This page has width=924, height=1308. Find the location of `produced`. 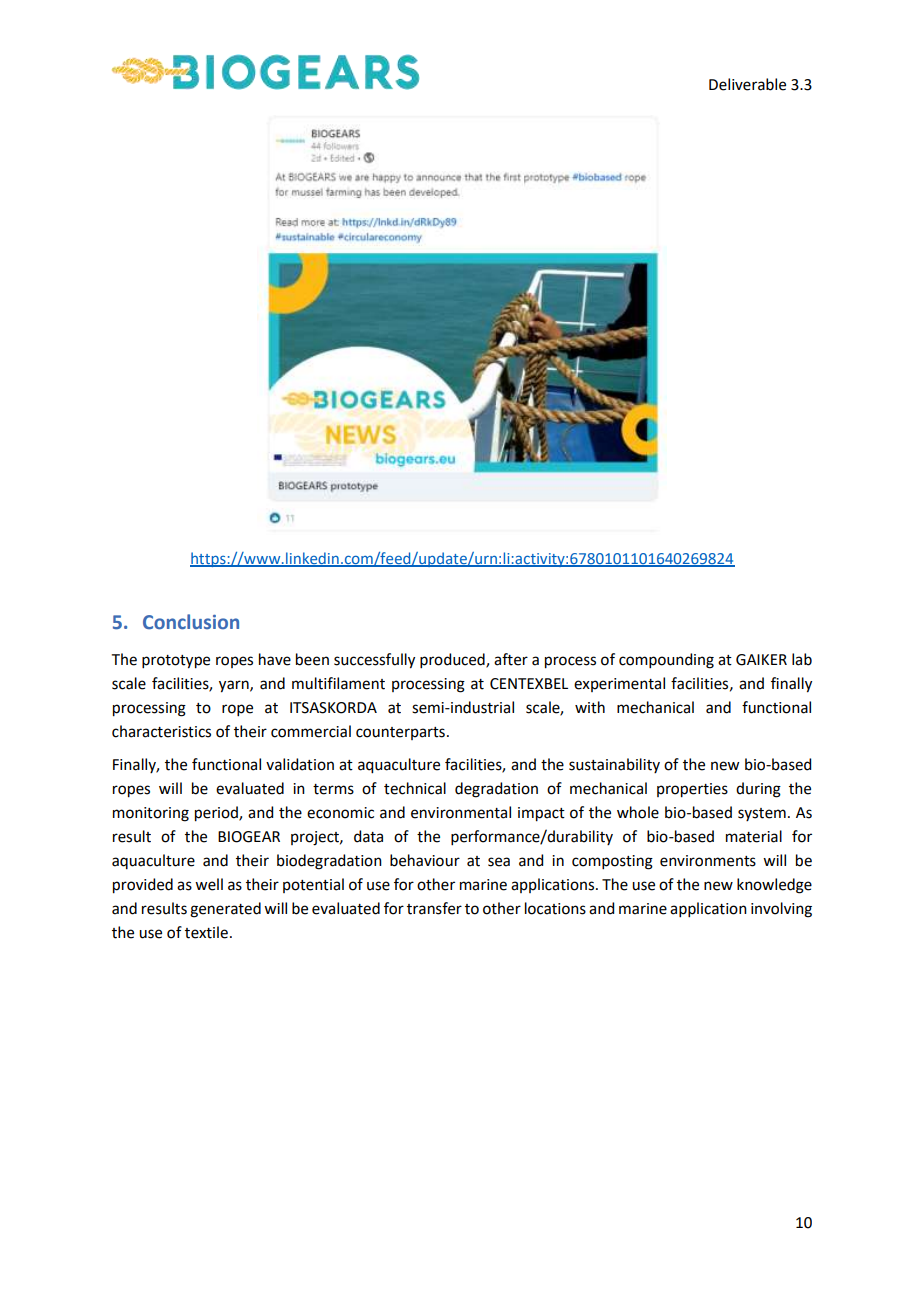

produced is located at coordinates (453, 660).
